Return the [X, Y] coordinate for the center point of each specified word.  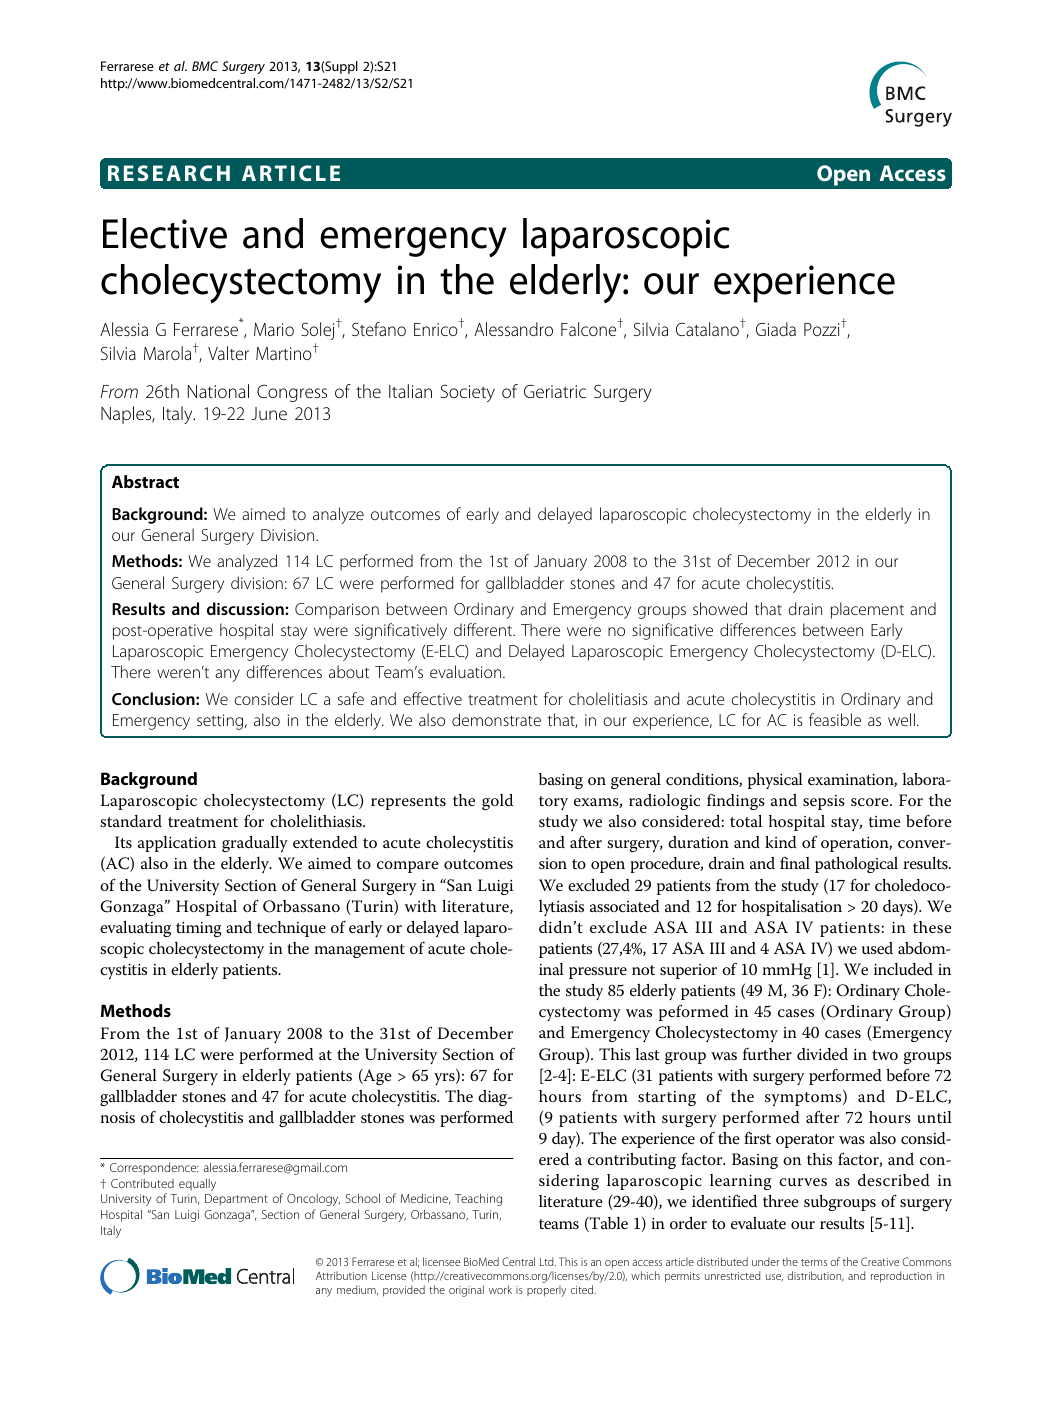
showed [720, 608]
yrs [445, 1079]
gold [497, 802]
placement [867, 610]
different [484, 629]
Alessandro [513, 329]
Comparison [337, 611]
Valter [228, 353]
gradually [255, 844]
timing [199, 929]
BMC [205, 66]
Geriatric [555, 391]
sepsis [824, 802]
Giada [776, 329]
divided [822, 1054]
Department [236, 1200]
